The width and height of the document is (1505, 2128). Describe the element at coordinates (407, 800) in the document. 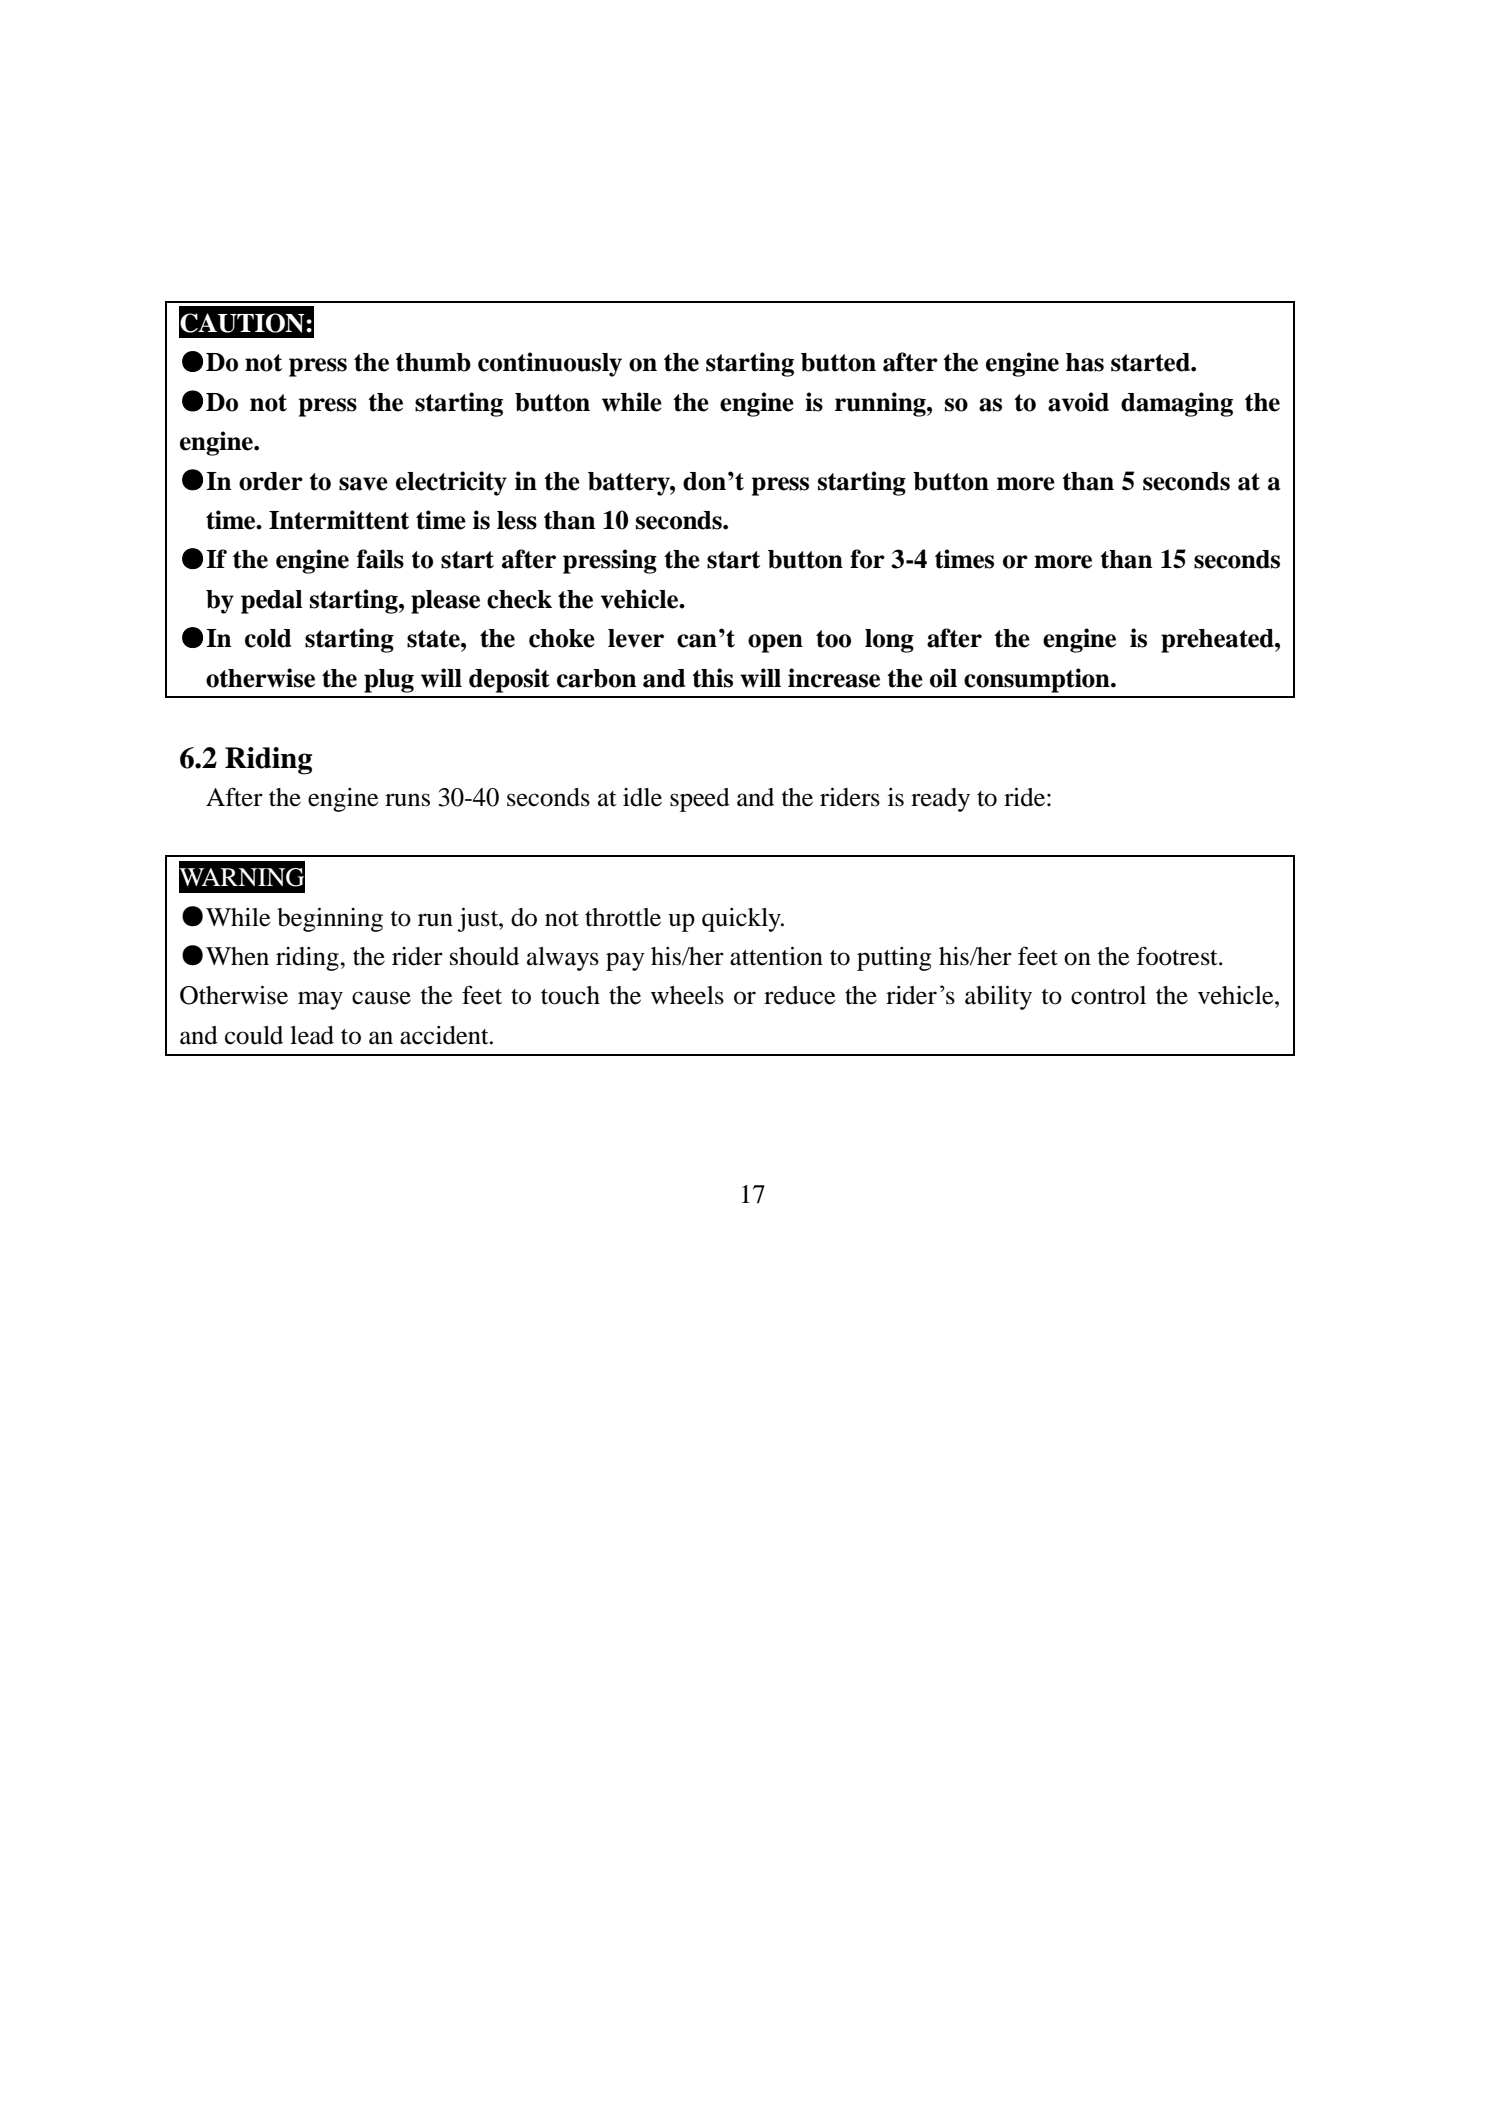

I see `runs` at that location.
